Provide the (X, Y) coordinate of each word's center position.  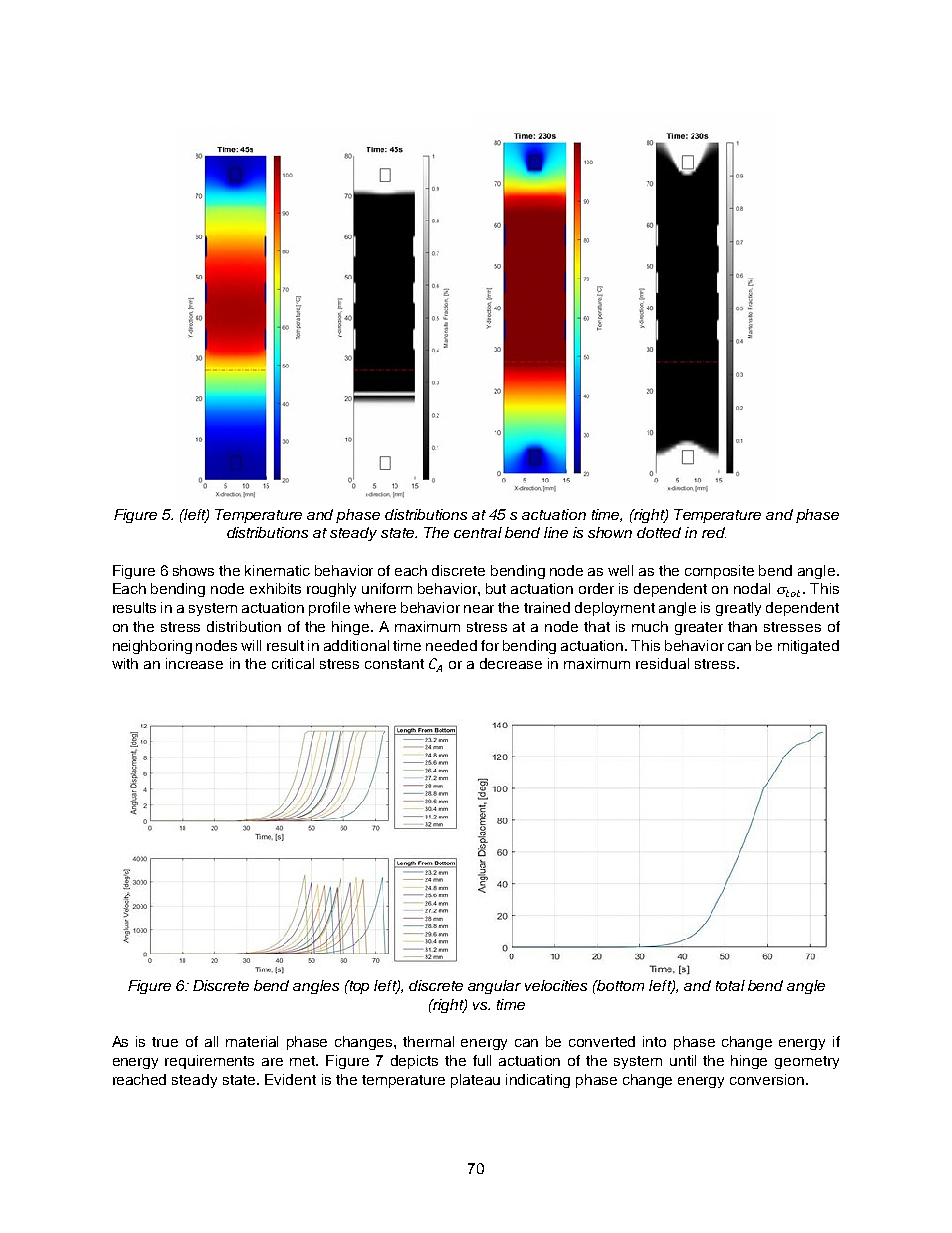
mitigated (808, 647)
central (478, 532)
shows (193, 570)
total (730, 985)
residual (662, 663)
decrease (511, 663)
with (125, 663)
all (211, 1041)
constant (394, 664)
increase (194, 663)
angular (494, 987)
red (714, 532)
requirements (209, 1062)
